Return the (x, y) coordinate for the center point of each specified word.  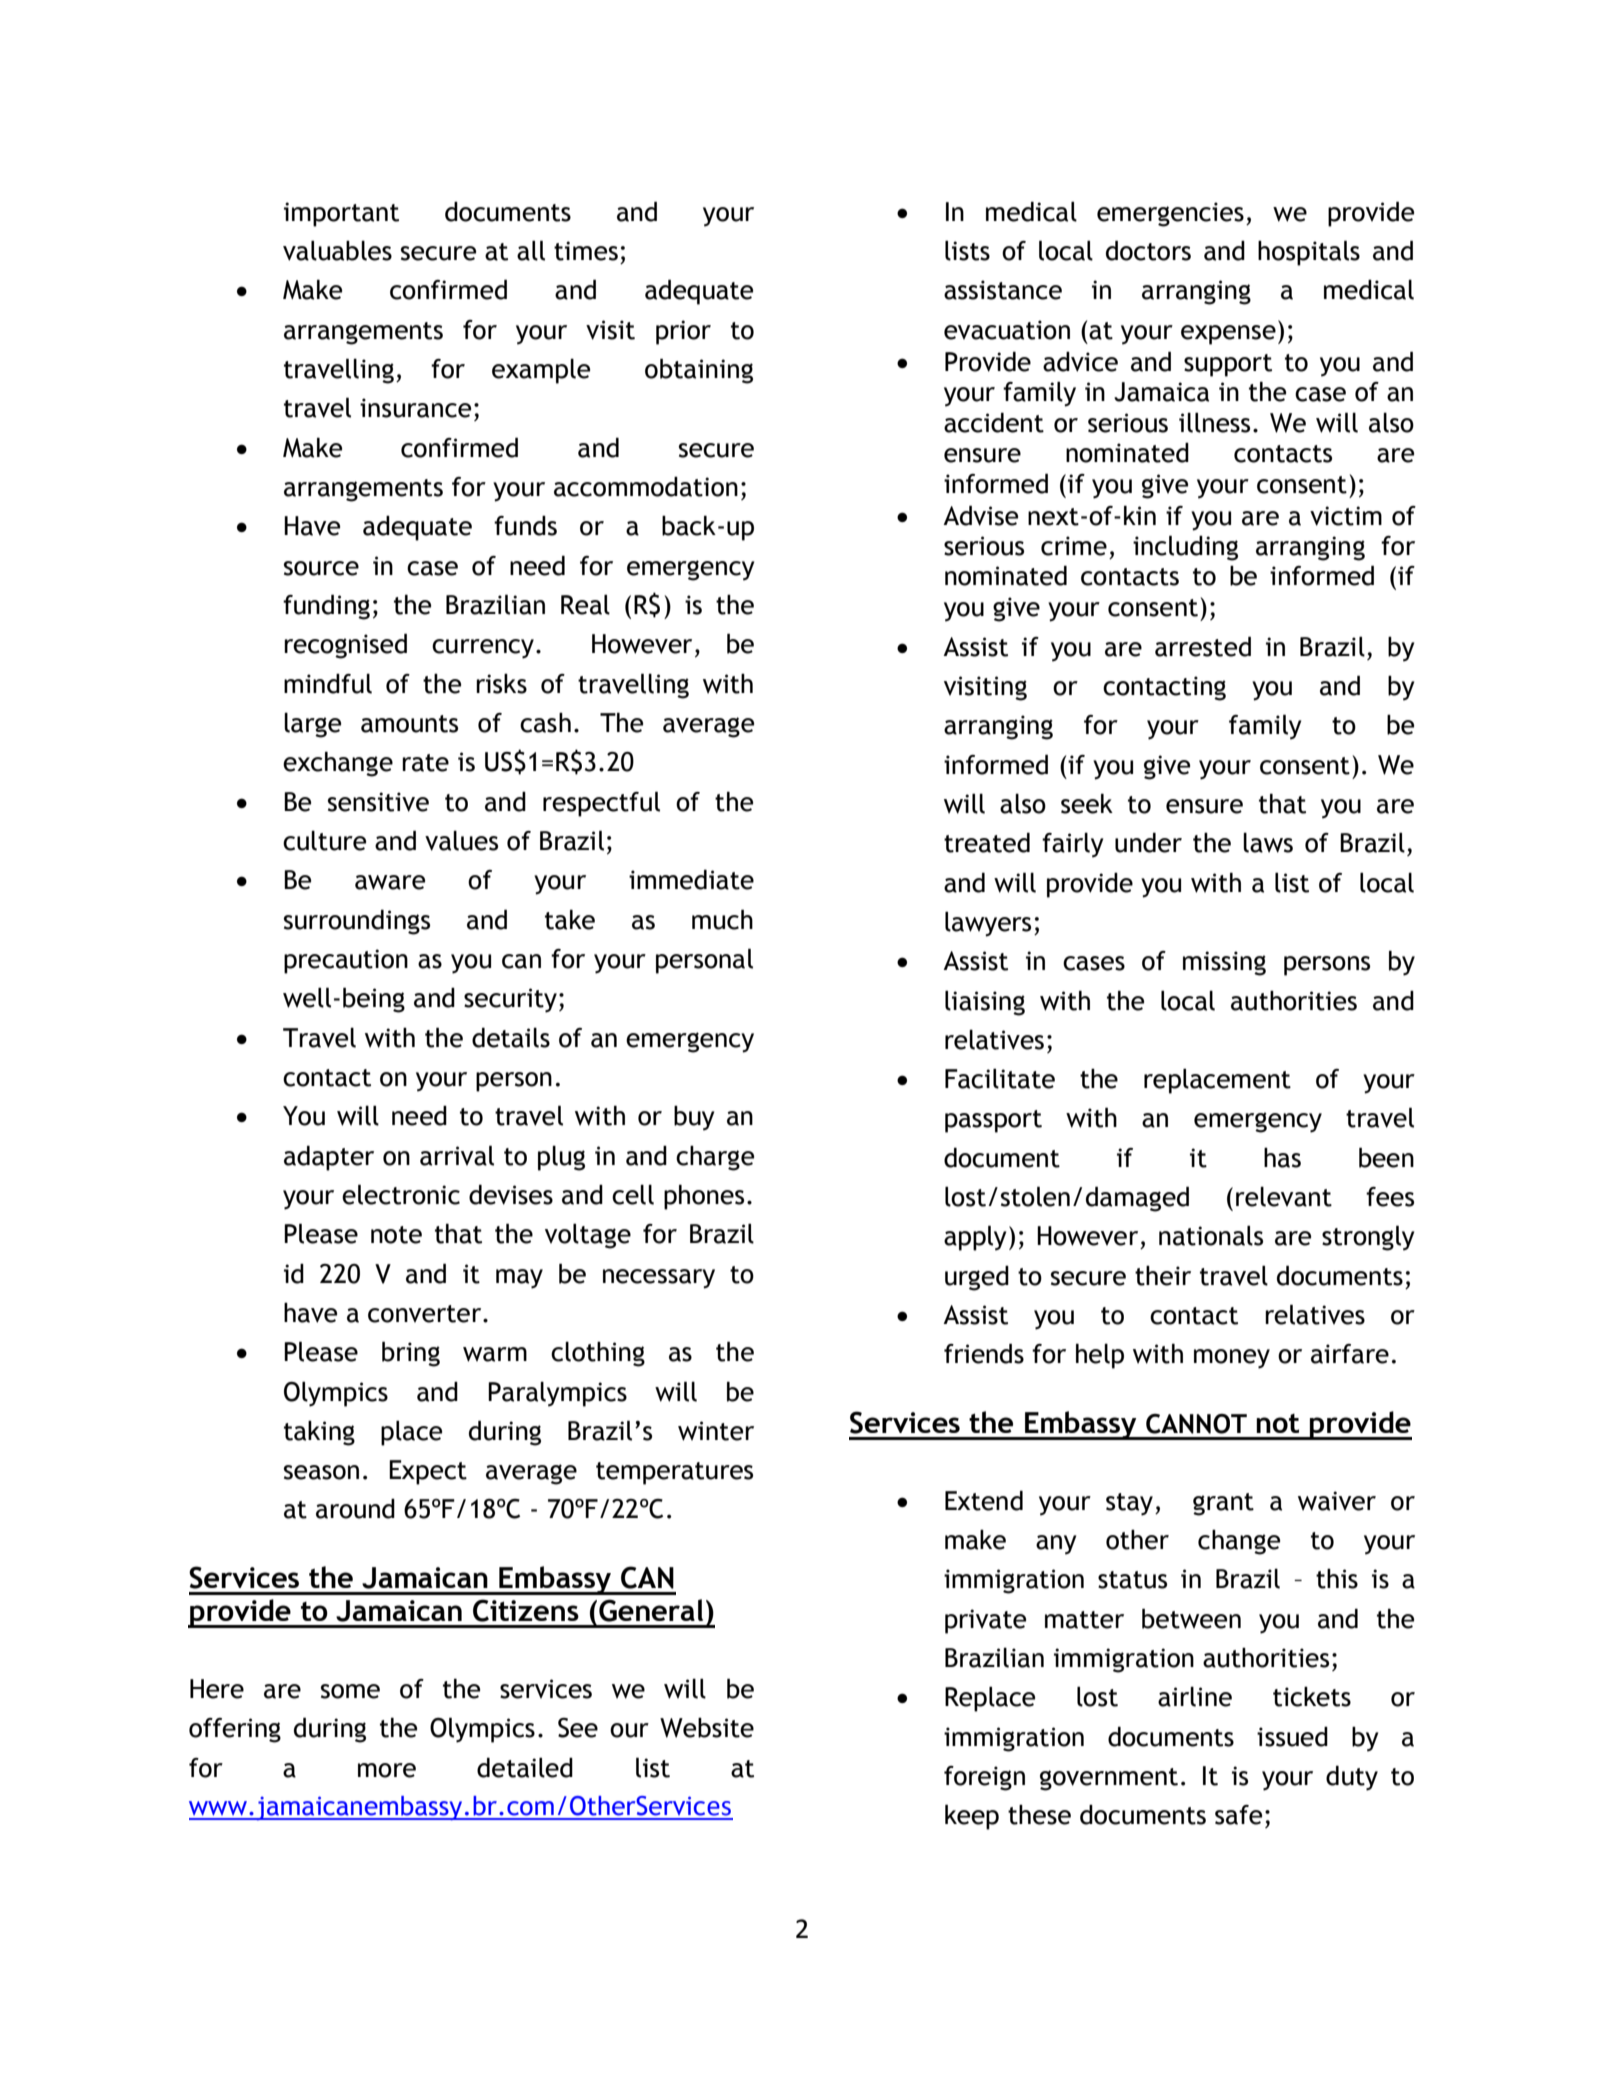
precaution (346, 961)
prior (683, 332)
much (722, 919)
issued (1292, 1736)
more (387, 1770)
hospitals (1309, 253)
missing (1224, 963)
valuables (337, 250)
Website (707, 1727)
